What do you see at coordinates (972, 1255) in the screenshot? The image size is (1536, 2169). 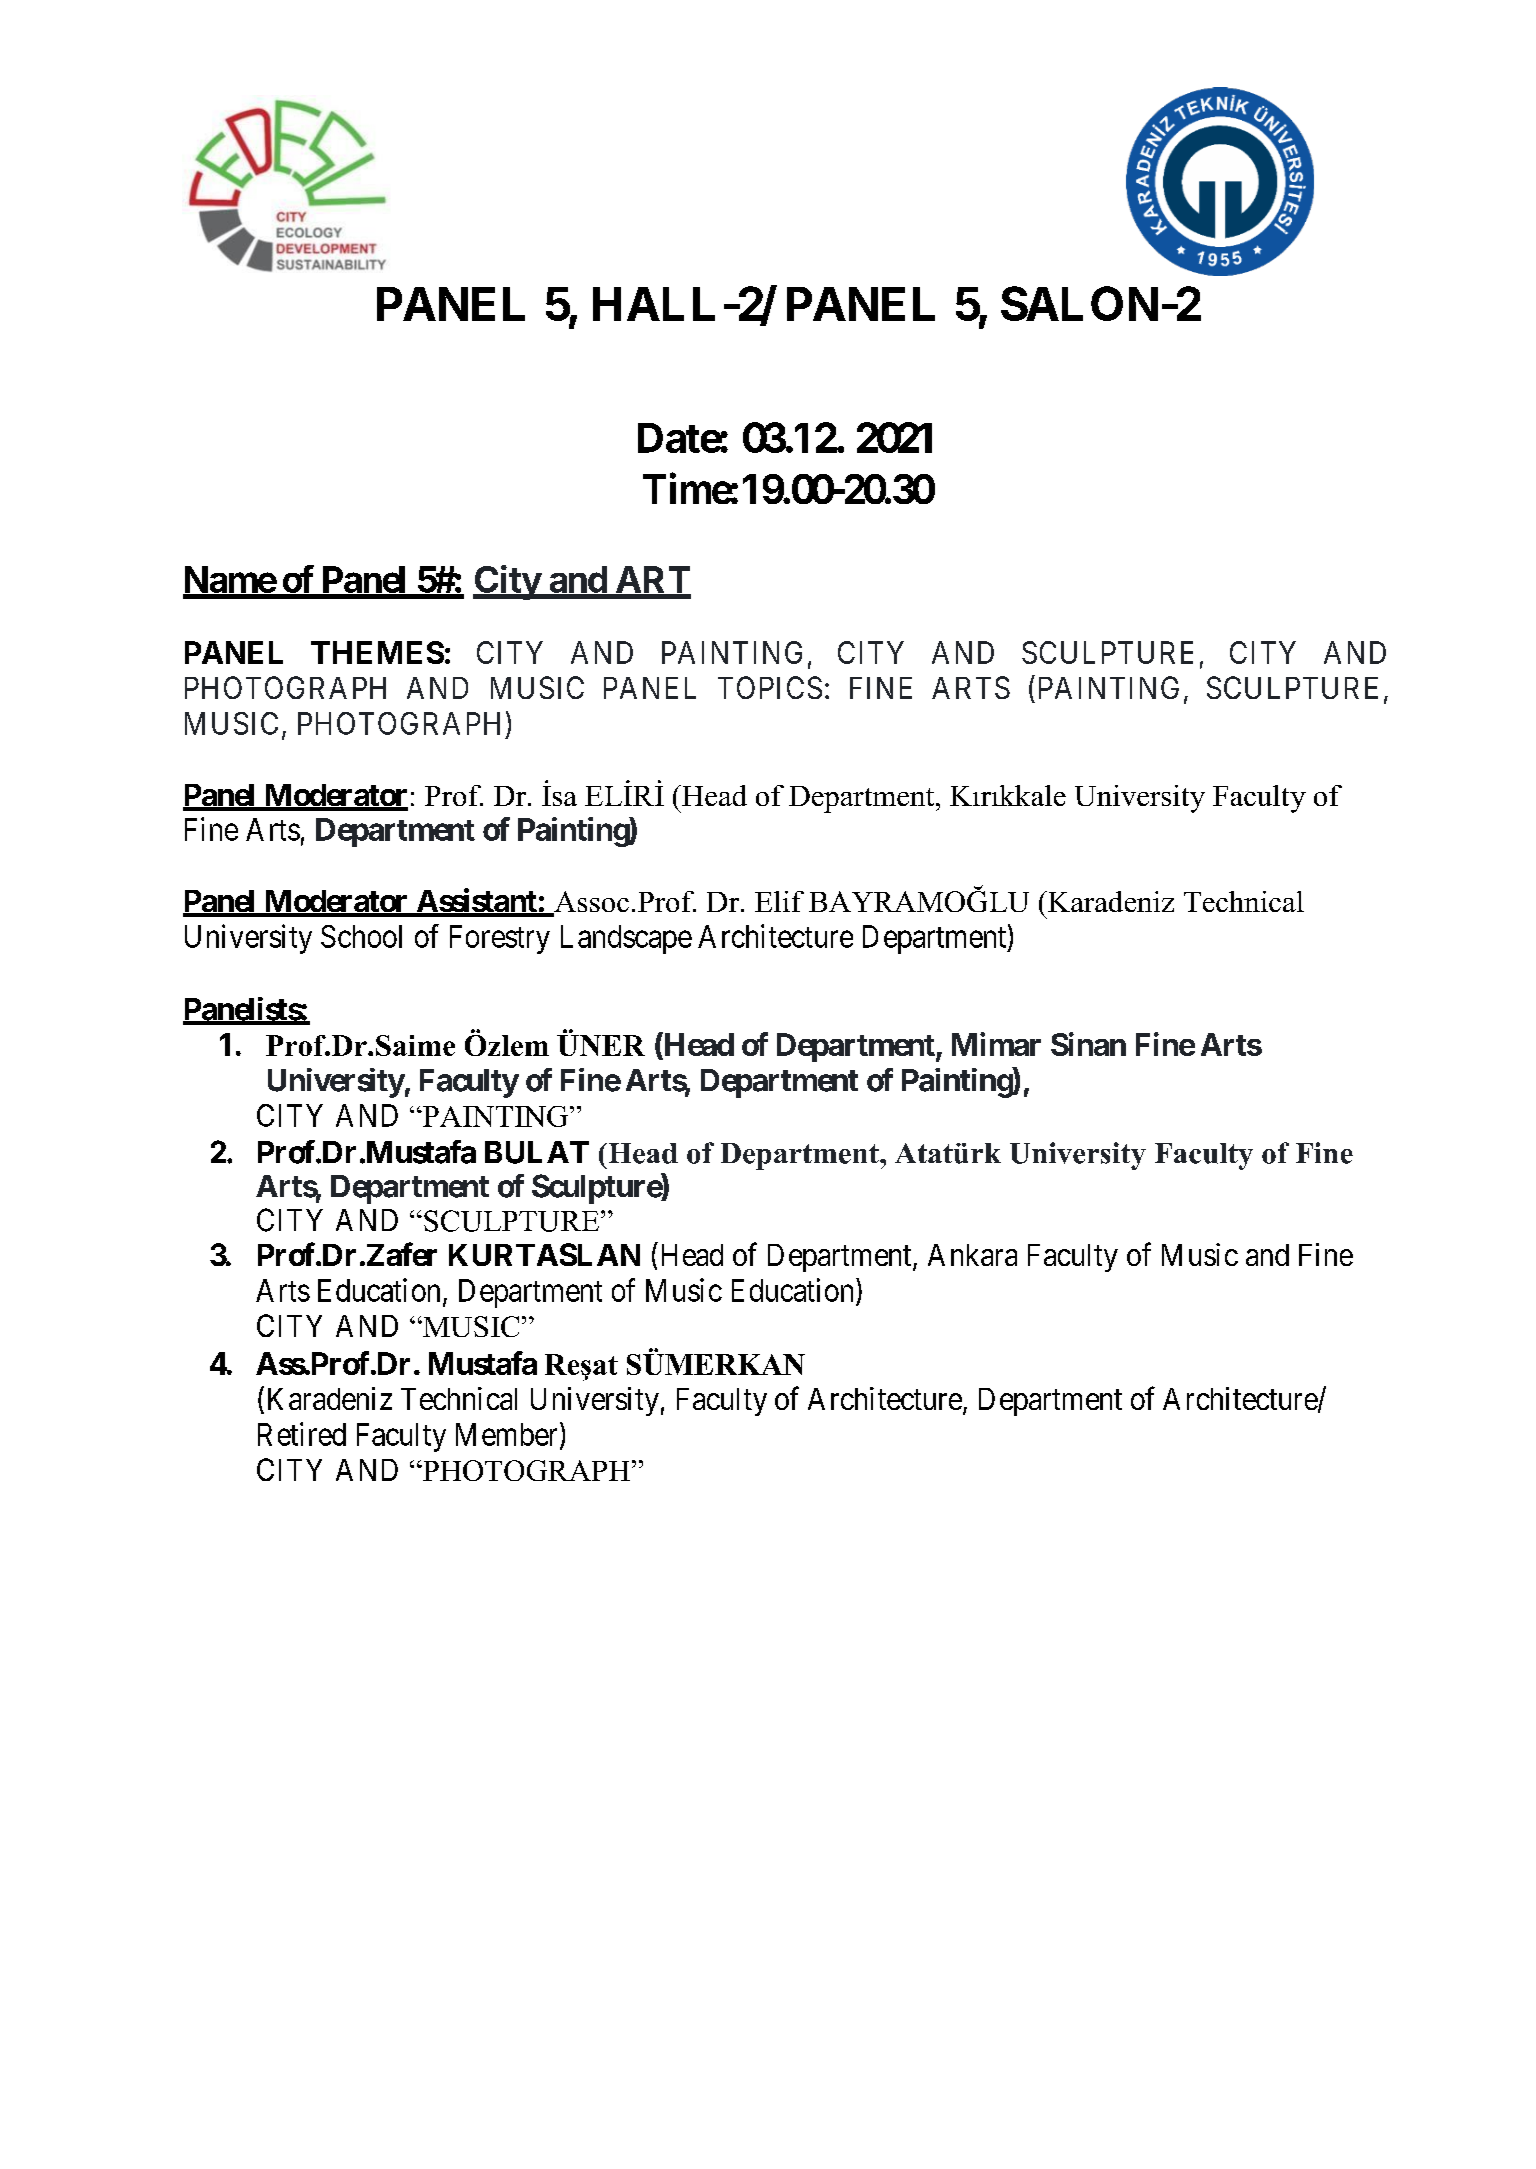 I see `Ankara` at bounding box center [972, 1255].
